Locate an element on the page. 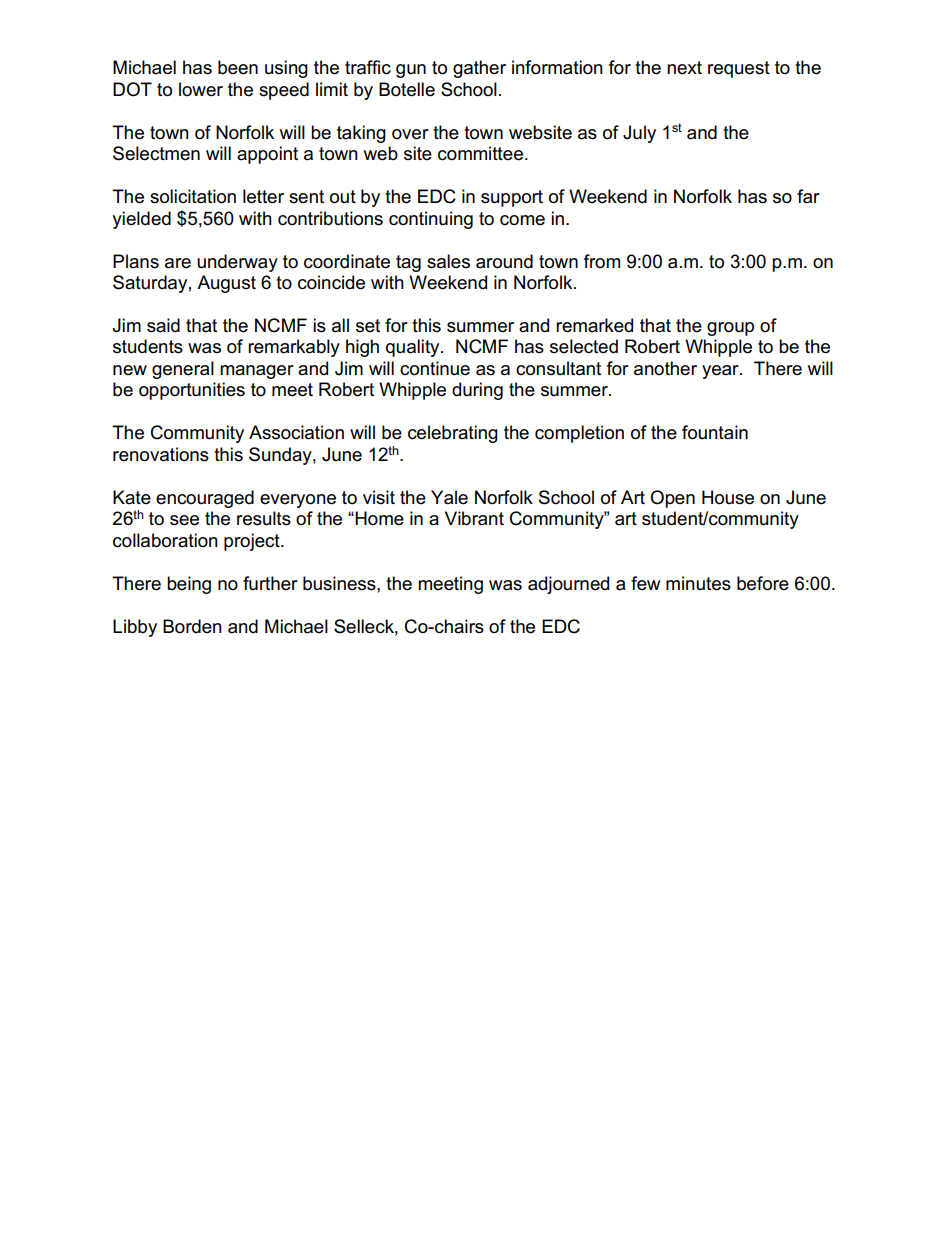 The height and width of the page is (1233, 952). continuing is located at coordinates (431, 220).
